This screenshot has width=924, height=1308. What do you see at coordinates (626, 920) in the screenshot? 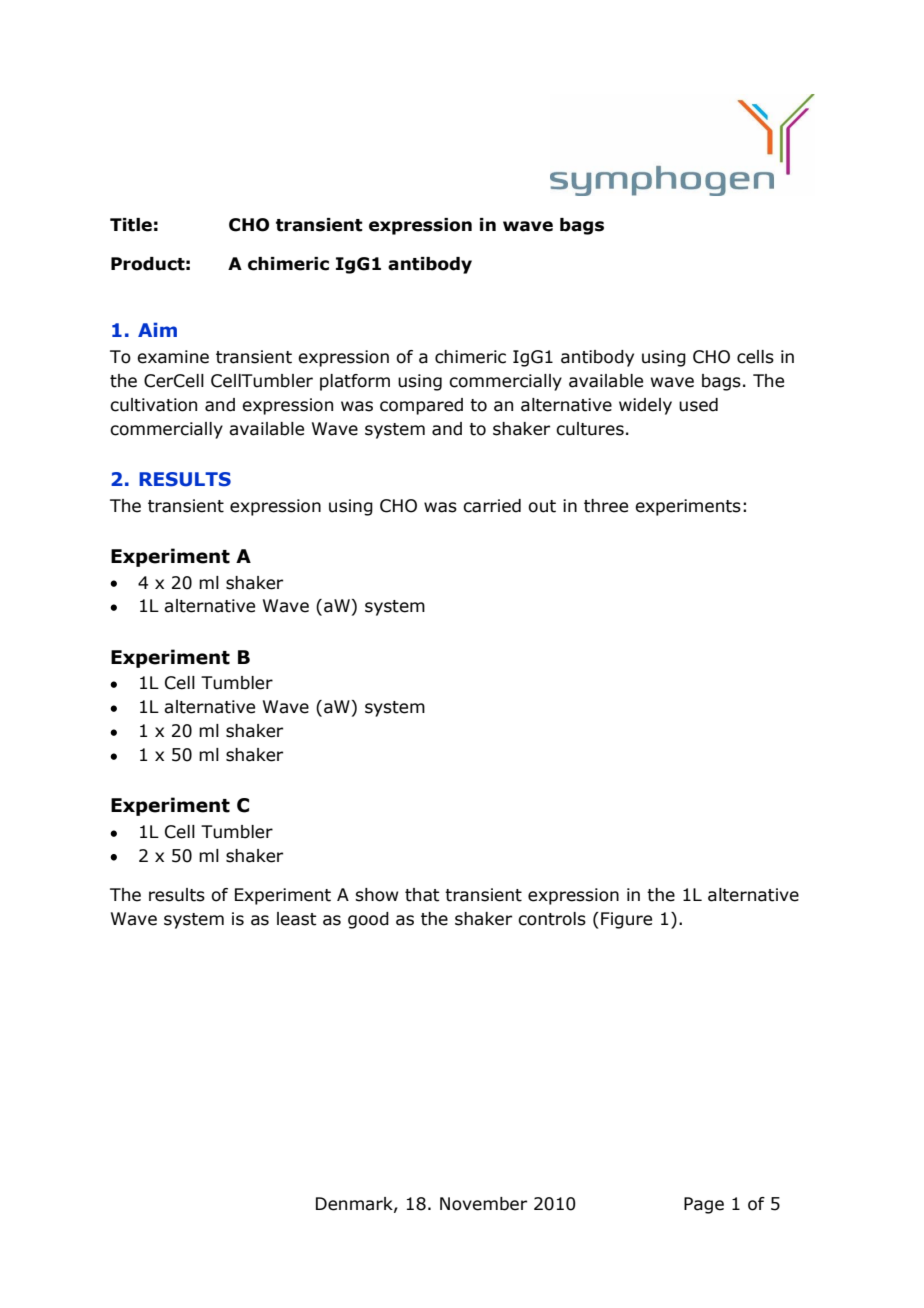
I see `Figure` at bounding box center [626, 920].
